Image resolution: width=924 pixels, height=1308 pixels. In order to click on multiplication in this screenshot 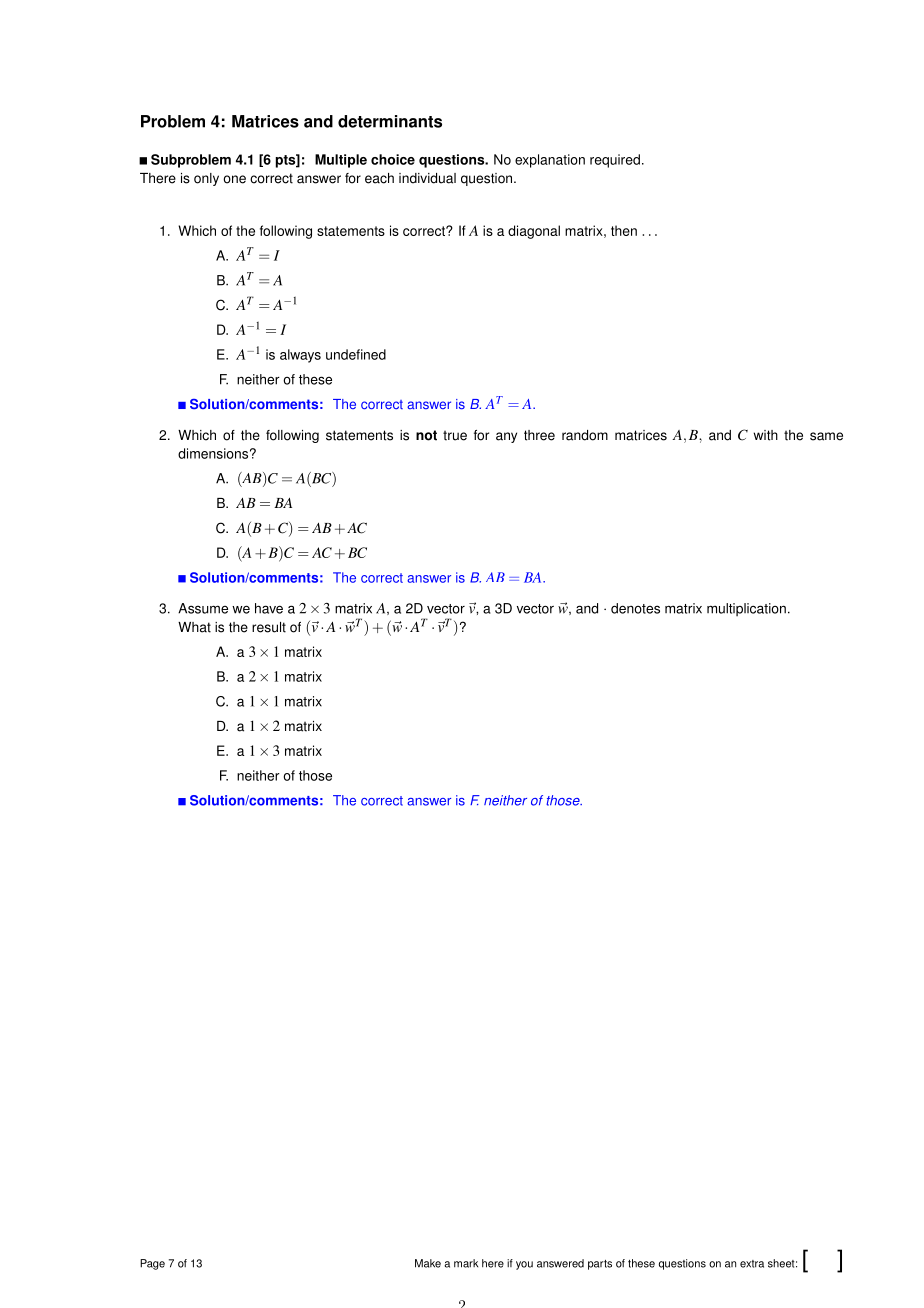, I will do `click(746, 609)`.
